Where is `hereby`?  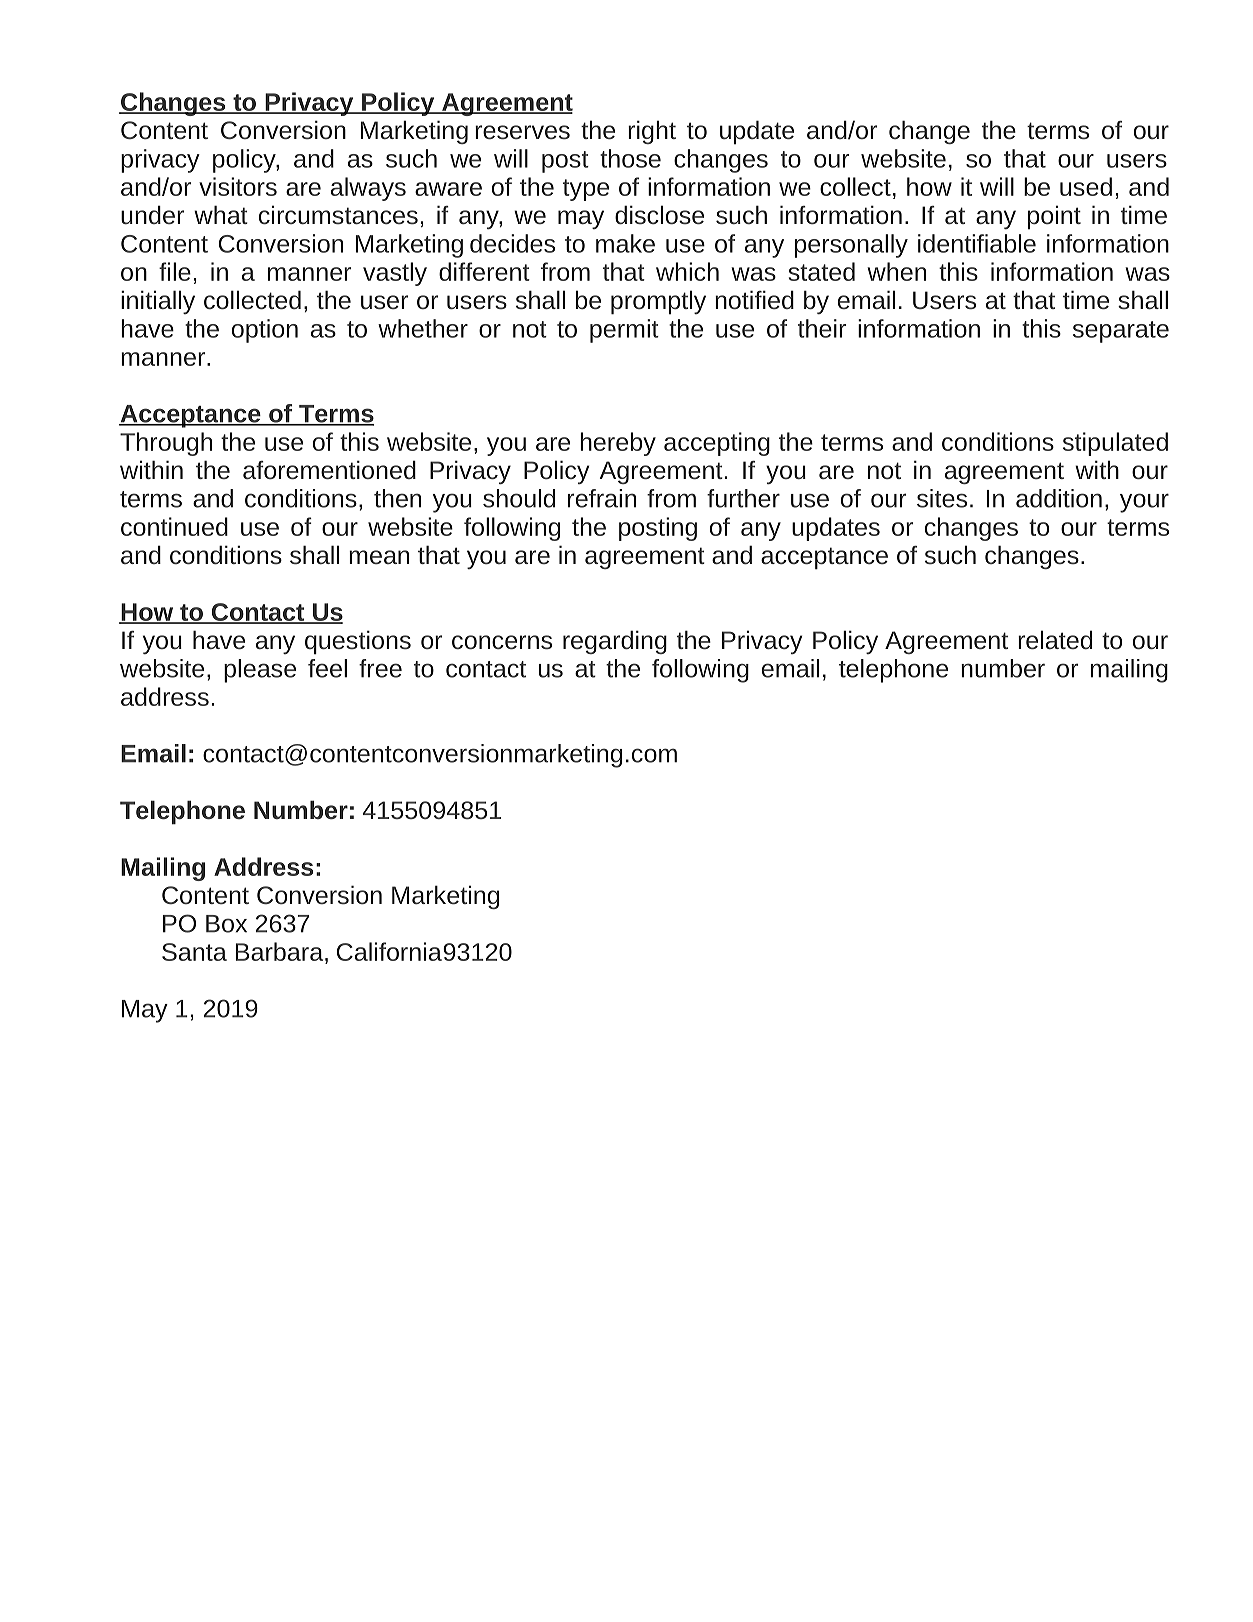
hereby is located at coordinates (618, 444).
